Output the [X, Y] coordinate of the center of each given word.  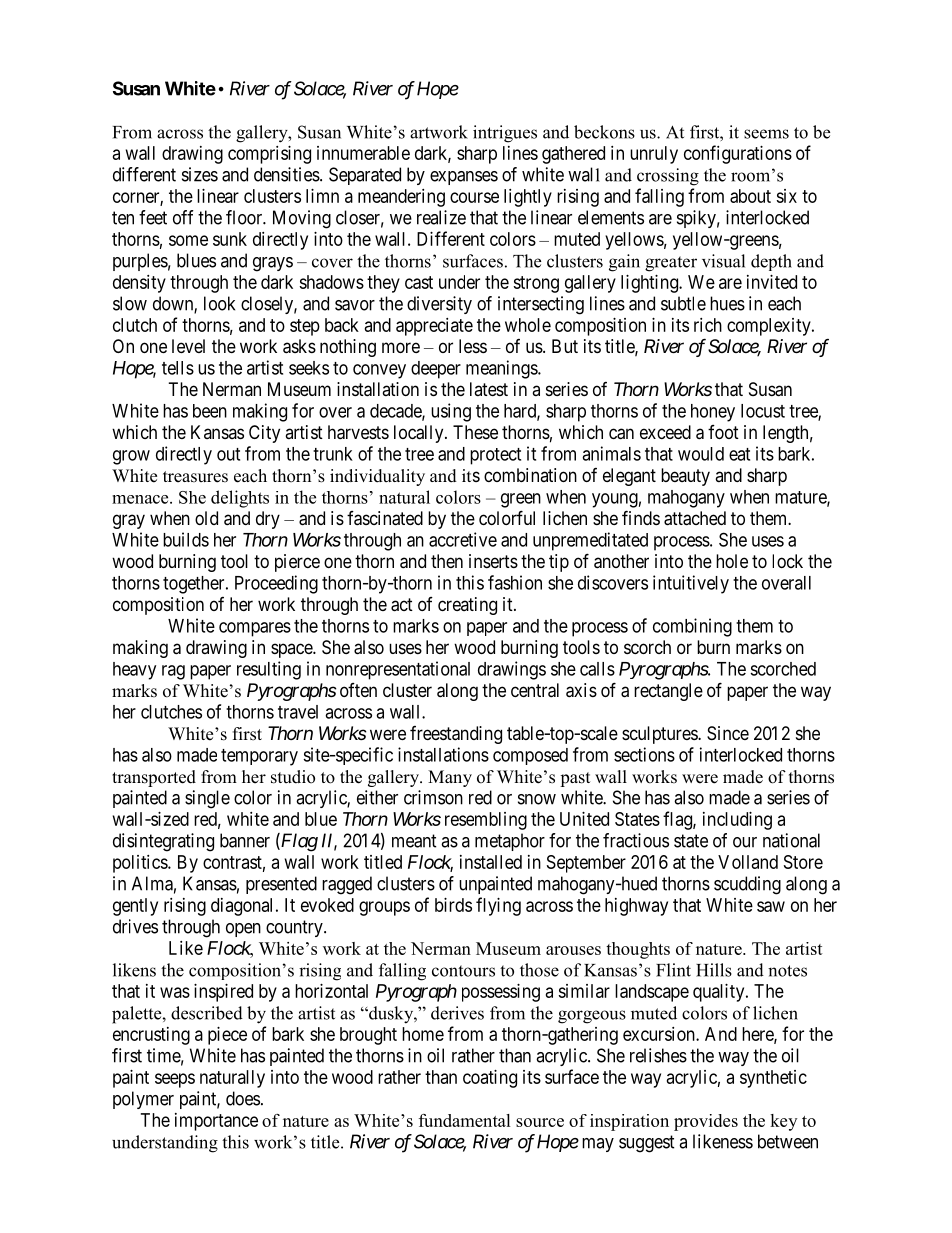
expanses [464, 178]
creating [467, 606]
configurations [738, 154]
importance [216, 1122]
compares [255, 629]
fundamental [465, 1120]
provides [706, 1122]
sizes [200, 174]
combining [692, 627]
